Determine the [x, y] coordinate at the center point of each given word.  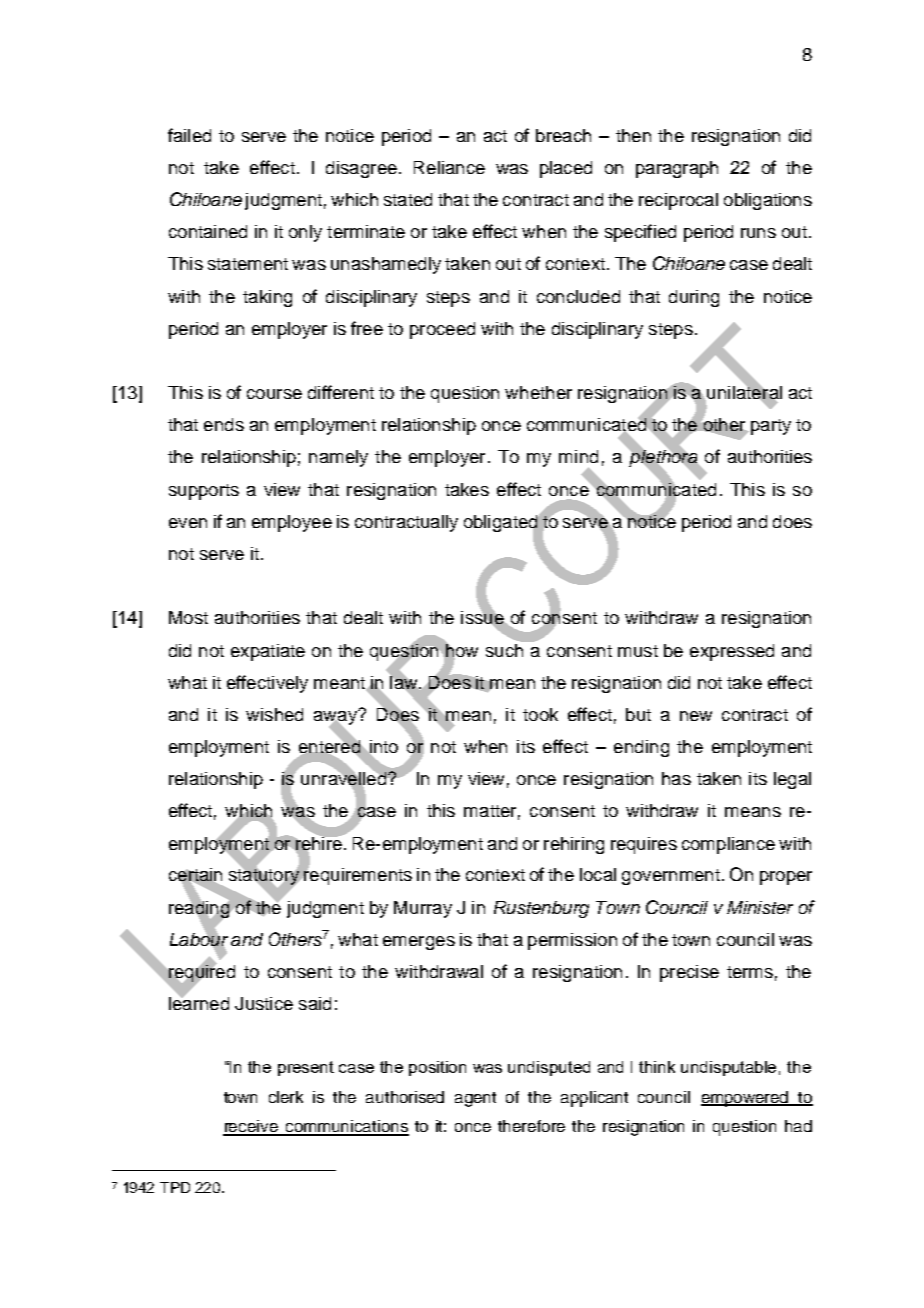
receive [252, 1127]
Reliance [449, 167]
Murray [423, 909]
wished [274, 714]
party [769, 427]
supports [204, 492]
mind [578, 456]
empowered [746, 1099]
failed [189, 135]
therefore [531, 1126]
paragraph [677, 169]
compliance [728, 845]
